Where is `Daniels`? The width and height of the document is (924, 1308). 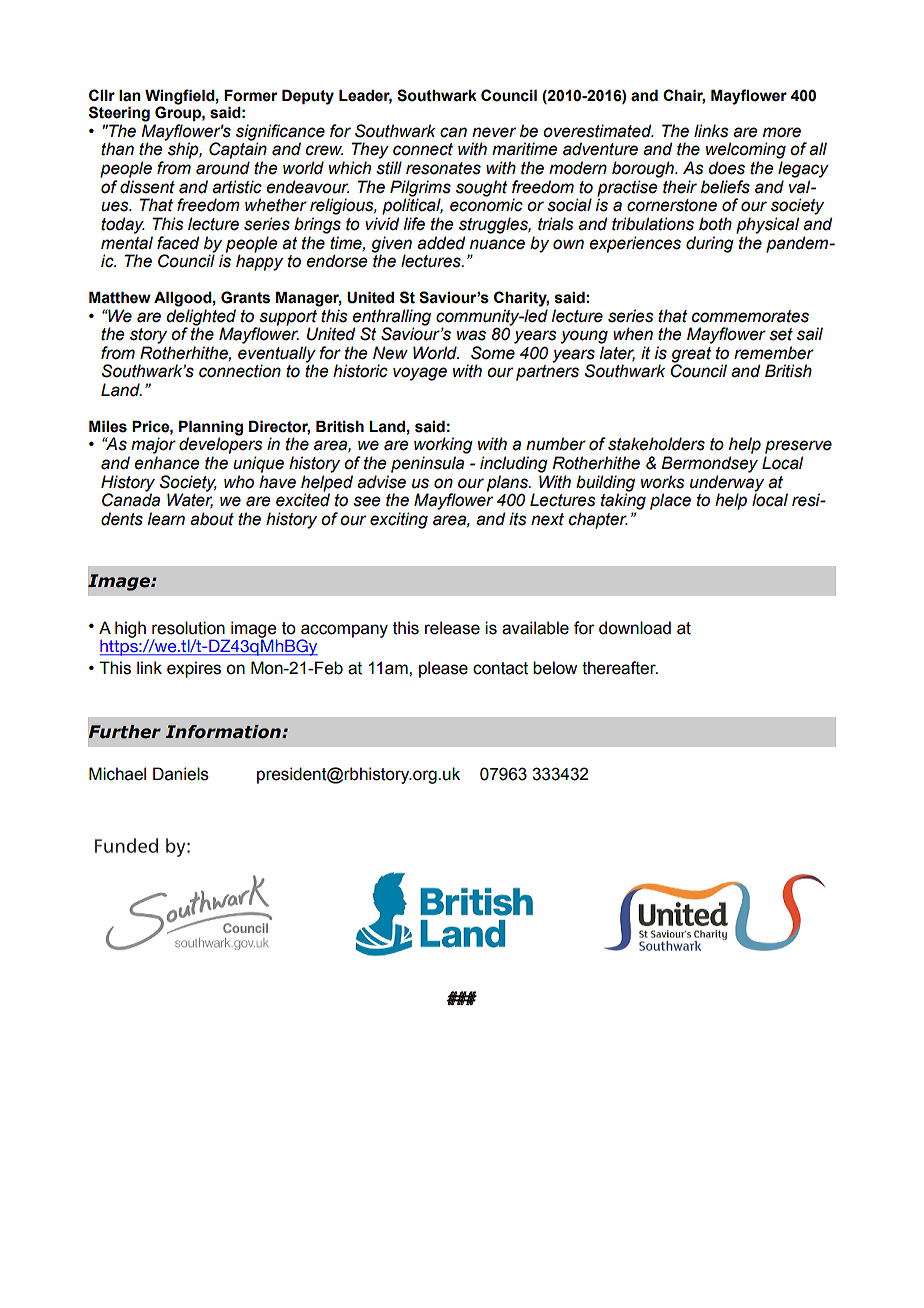
Daniels is located at coordinates (181, 774).
